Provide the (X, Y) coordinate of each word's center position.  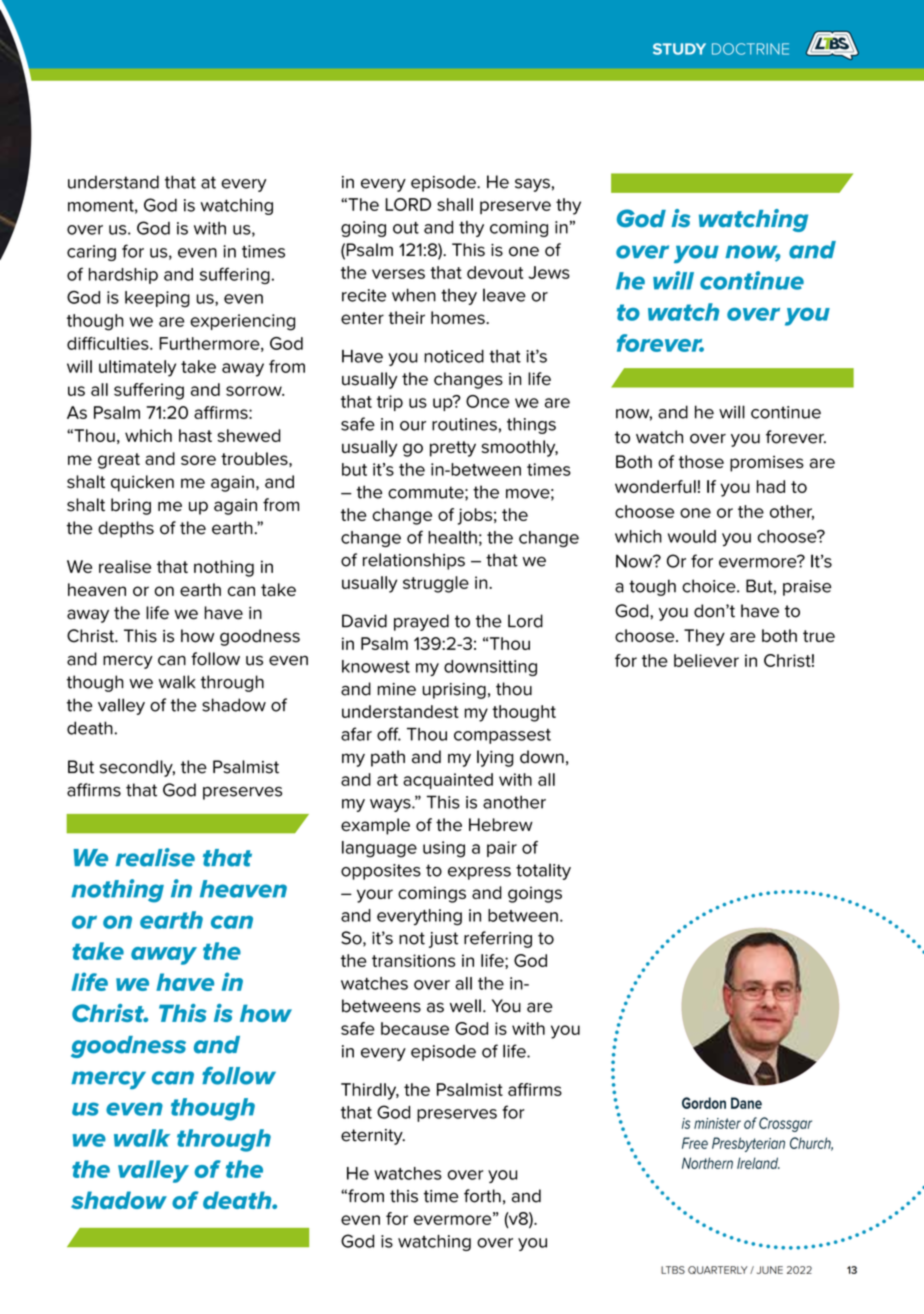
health (452, 537)
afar (356, 734)
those (701, 462)
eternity (373, 1137)
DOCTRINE (750, 49)
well (465, 1006)
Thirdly (370, 1091)
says (532, 185)
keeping (157, 299)
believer (706, 660)
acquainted (448, 781)
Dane (746, 1103)
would (692, 536)
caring (91, 253)
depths (126, 529)
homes (459, 317)
